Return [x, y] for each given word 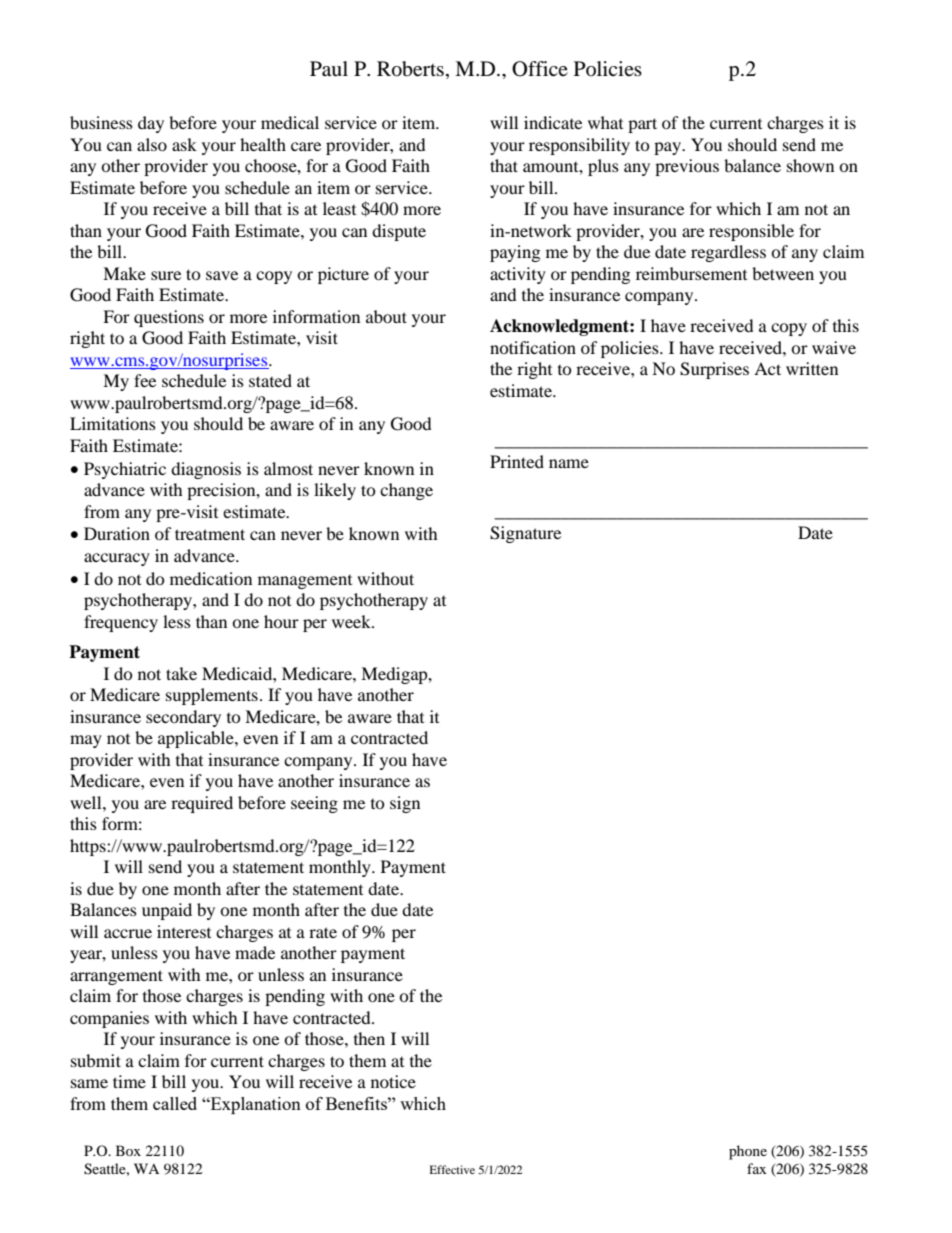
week [352, 621]
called [175, 1103]
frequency [121, 623]
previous [687, 167]
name [569, 463]
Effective [452, 1169]
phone [748, 1152]
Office [540, 69]
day [151, 124]
